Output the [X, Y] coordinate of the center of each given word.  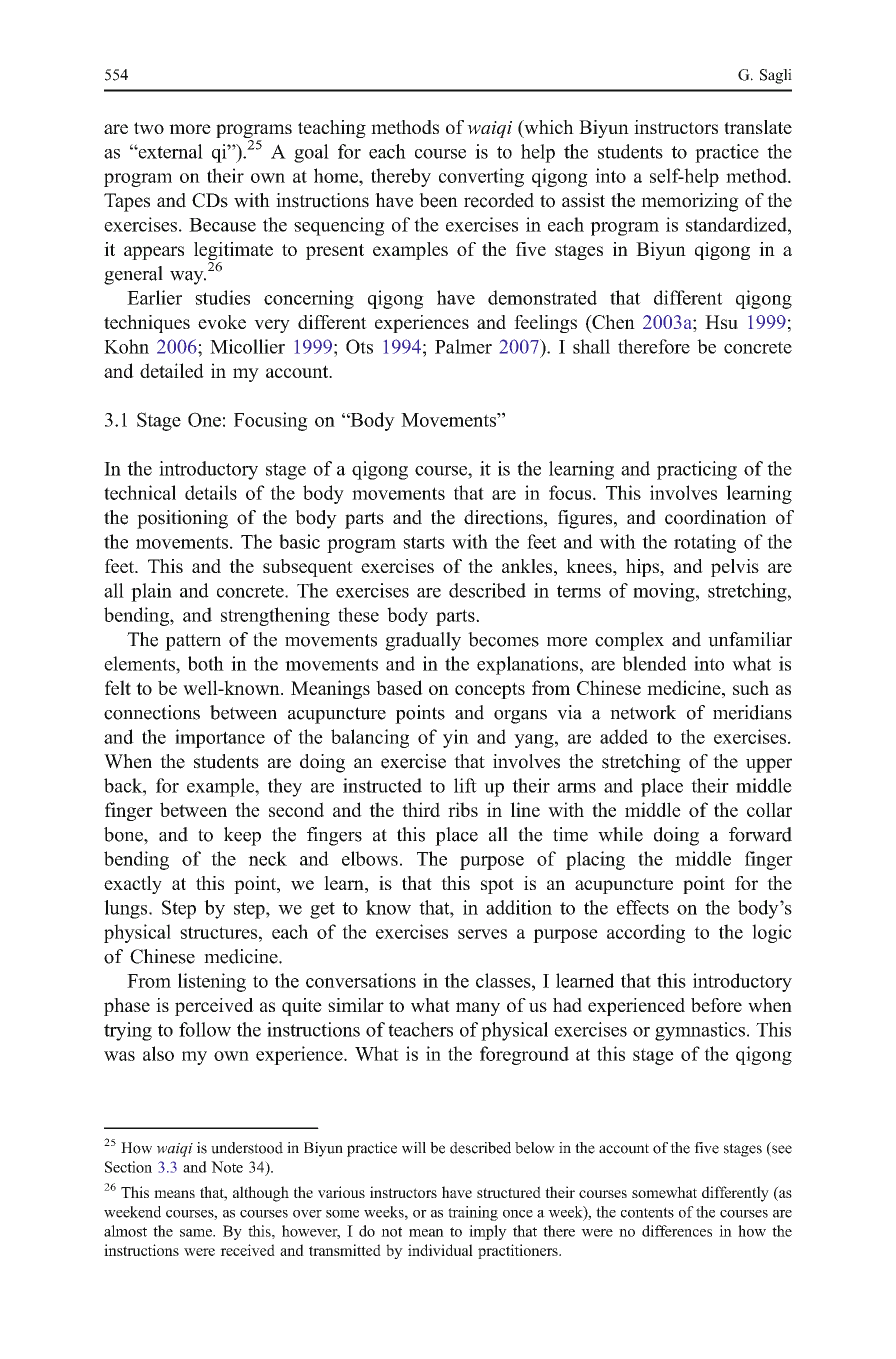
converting [481, 177]
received [247, 1250]
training [473, 1213]
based [399, 687]
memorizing [690, 202]
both [206, 663]
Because [222, 225]
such [751, 687]
